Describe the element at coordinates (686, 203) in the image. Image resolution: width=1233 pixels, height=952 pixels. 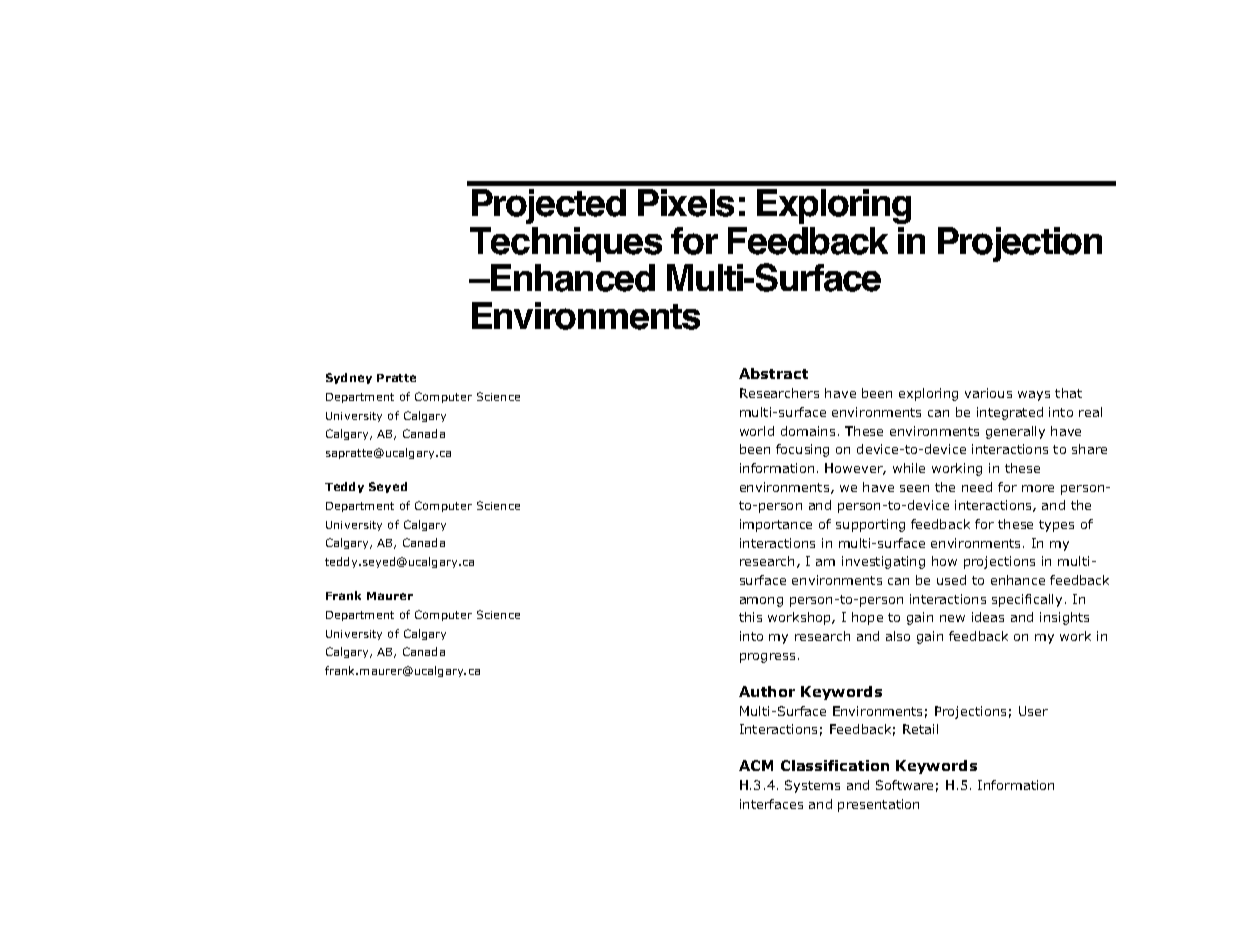
I see `Pixels` at that location.
